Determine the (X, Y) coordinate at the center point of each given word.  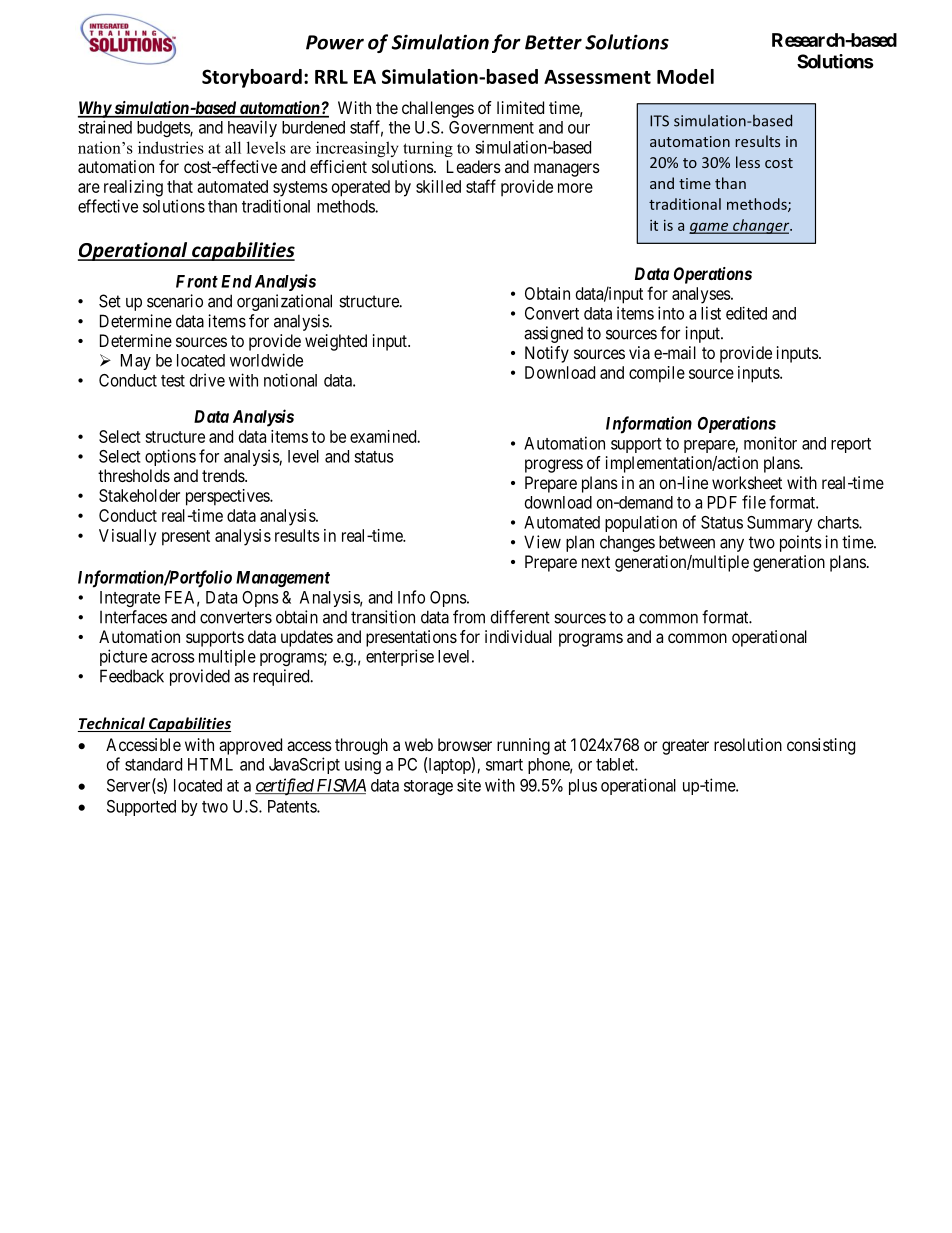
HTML (210, 764)
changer (761, 226)
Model (685, 76)
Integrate (130, 599)
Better (553, 42)
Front (197, 281)
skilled (438, 186)
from (469, 617)
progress (554, 466)
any (732, 545)
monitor (770, 443)
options (170, 457)
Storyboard (252, 78)
